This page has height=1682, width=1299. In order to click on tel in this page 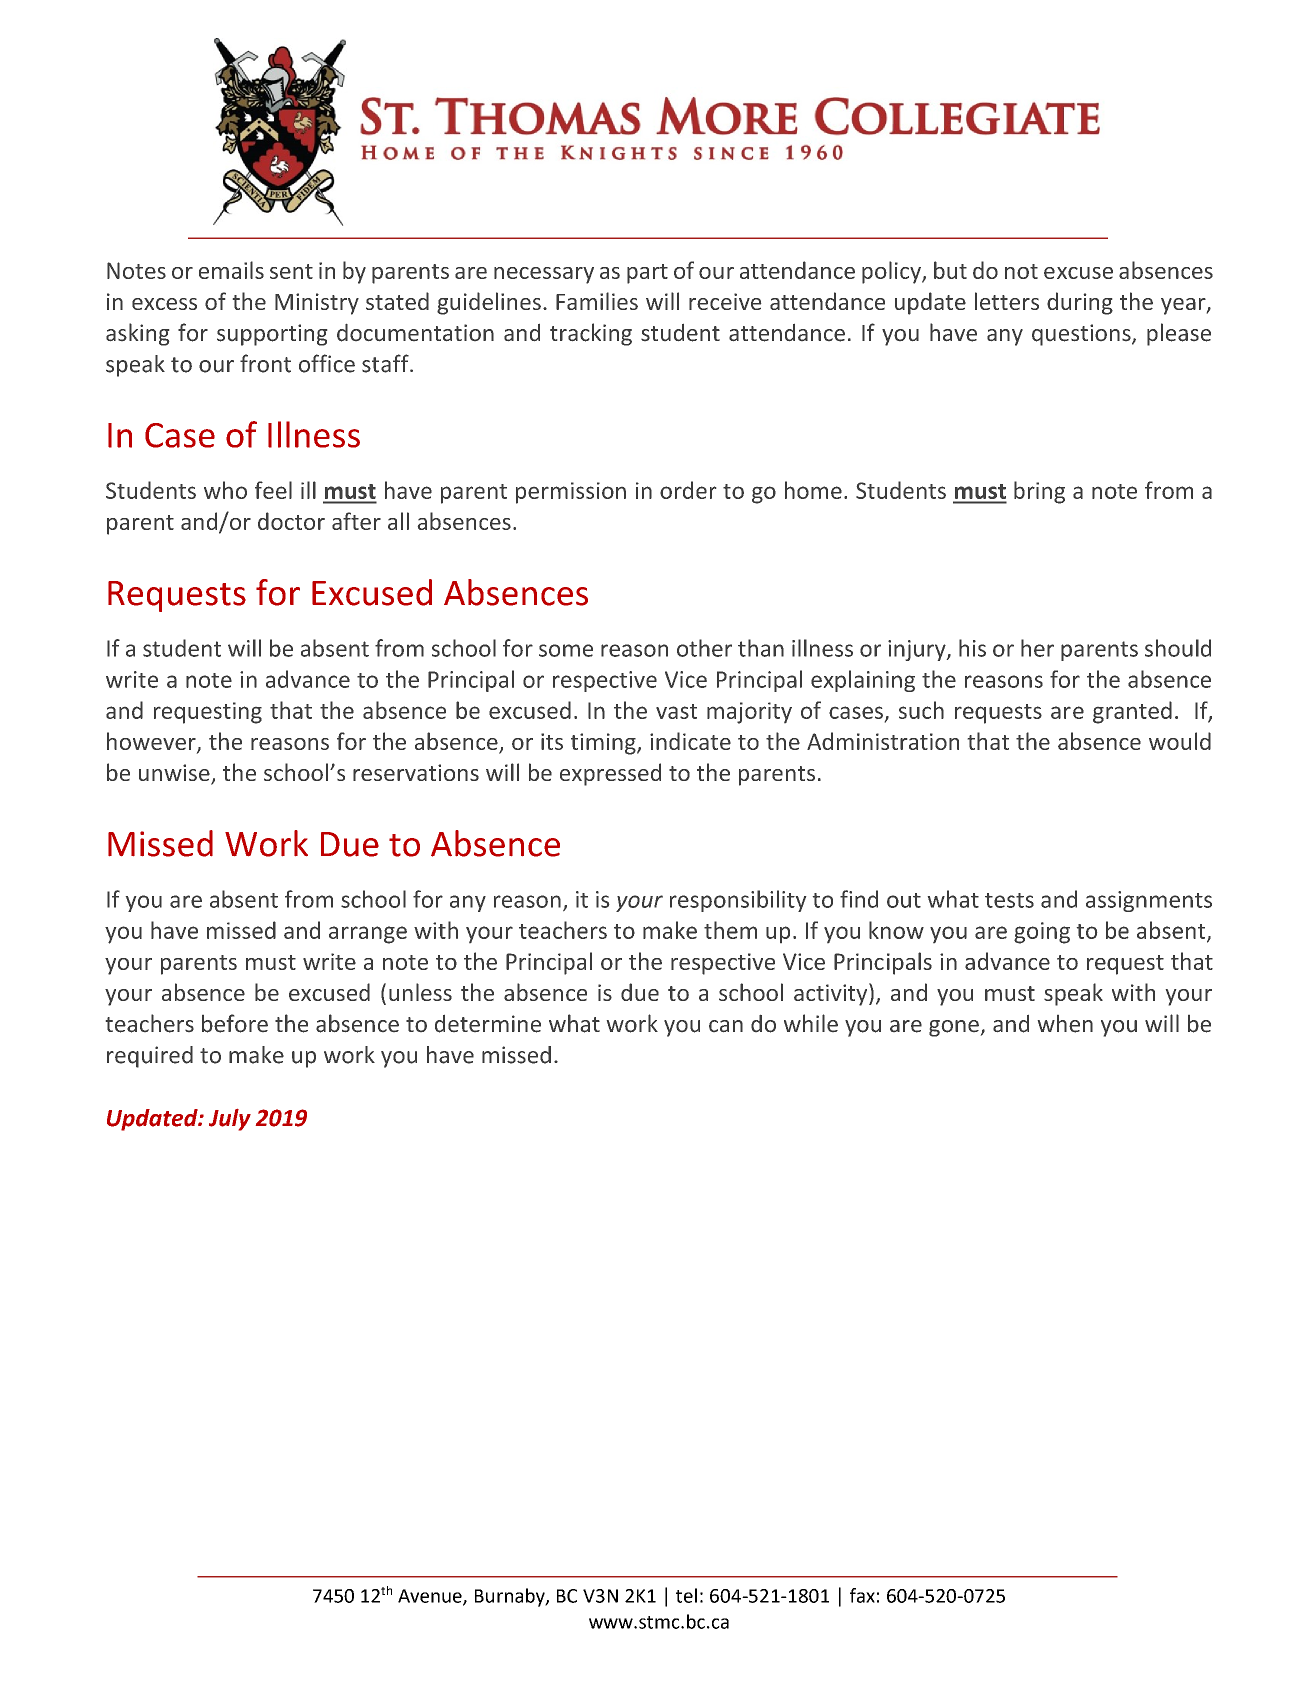, I will do `click(686, 1595)`.
